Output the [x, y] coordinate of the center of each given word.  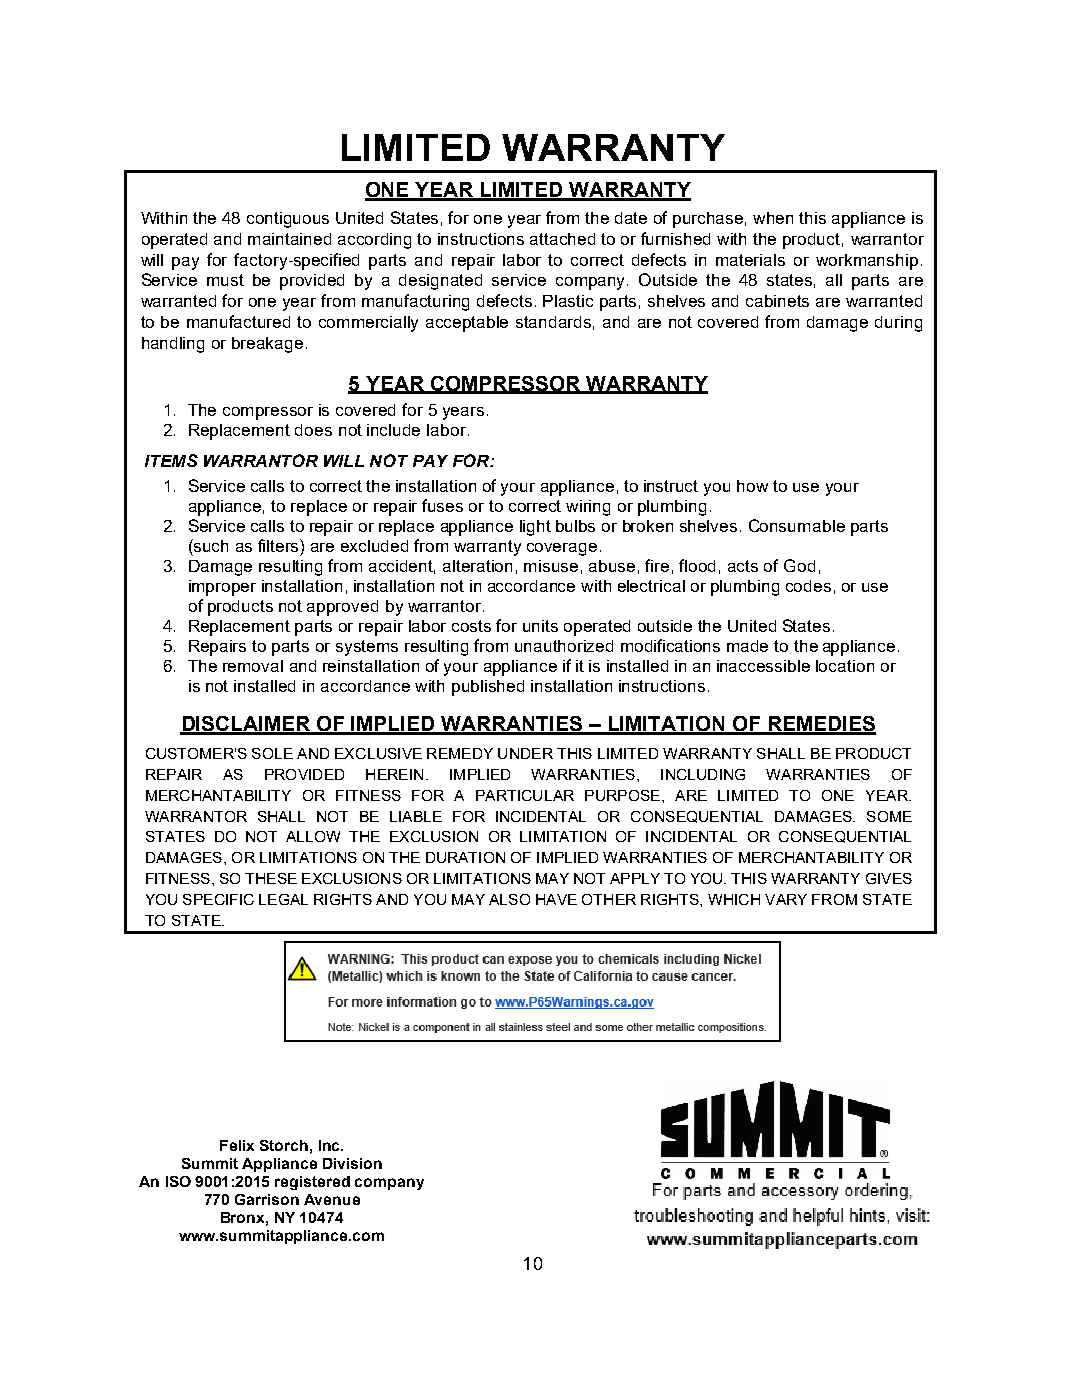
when [773, 218]
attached [562, 239]
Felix [237, 1145]
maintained [289, 239]
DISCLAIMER [246, 725]
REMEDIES [821, 725]
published [488, 688]
